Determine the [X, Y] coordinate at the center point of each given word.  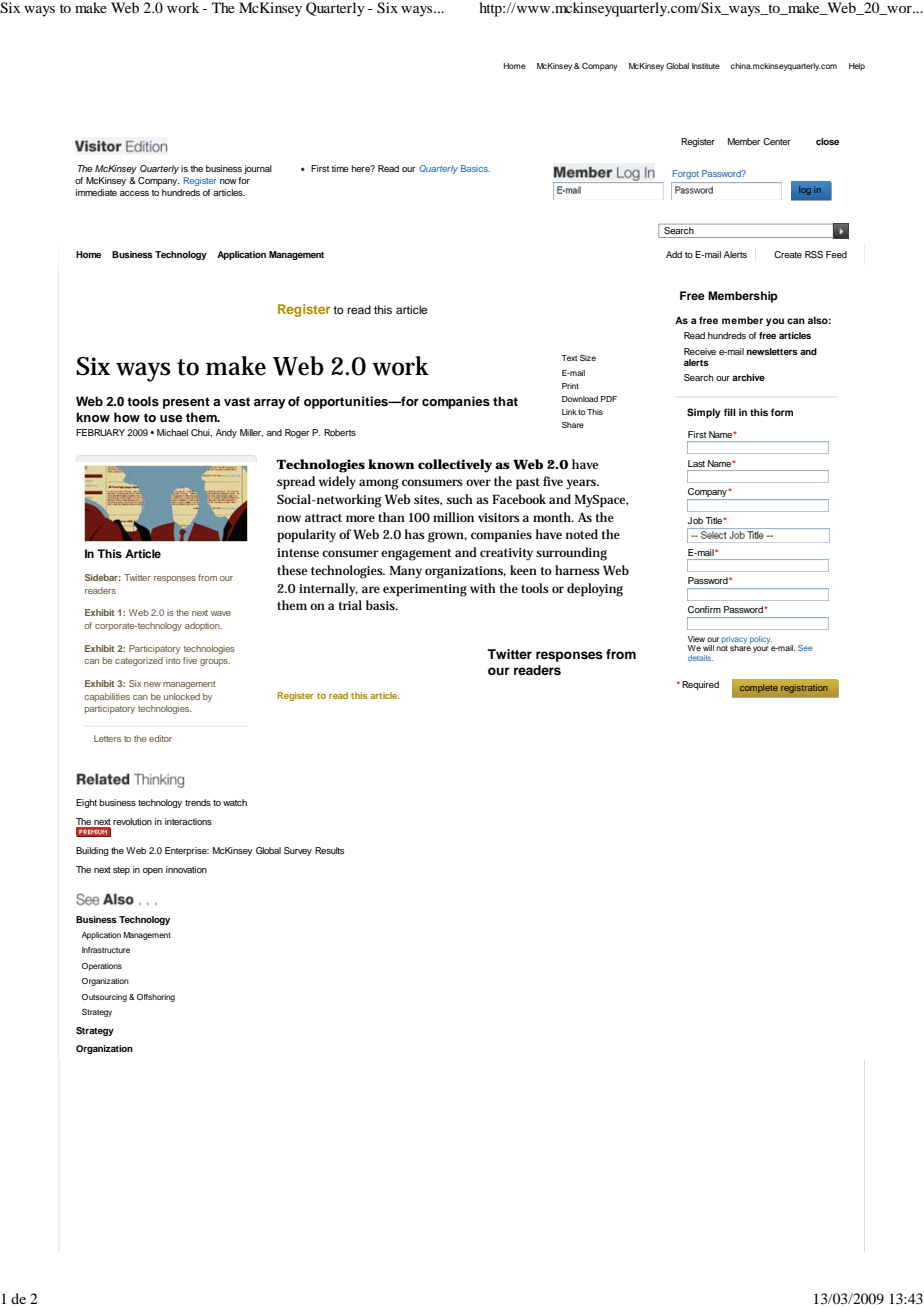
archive [748, 377]
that [505, 401]
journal [258, 169]
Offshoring [156, 998]
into [173, 660]
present [186, 403]
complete [759, 688]
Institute [706, 66]
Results [329, 850]
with [482, 588]
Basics [475, 168]
